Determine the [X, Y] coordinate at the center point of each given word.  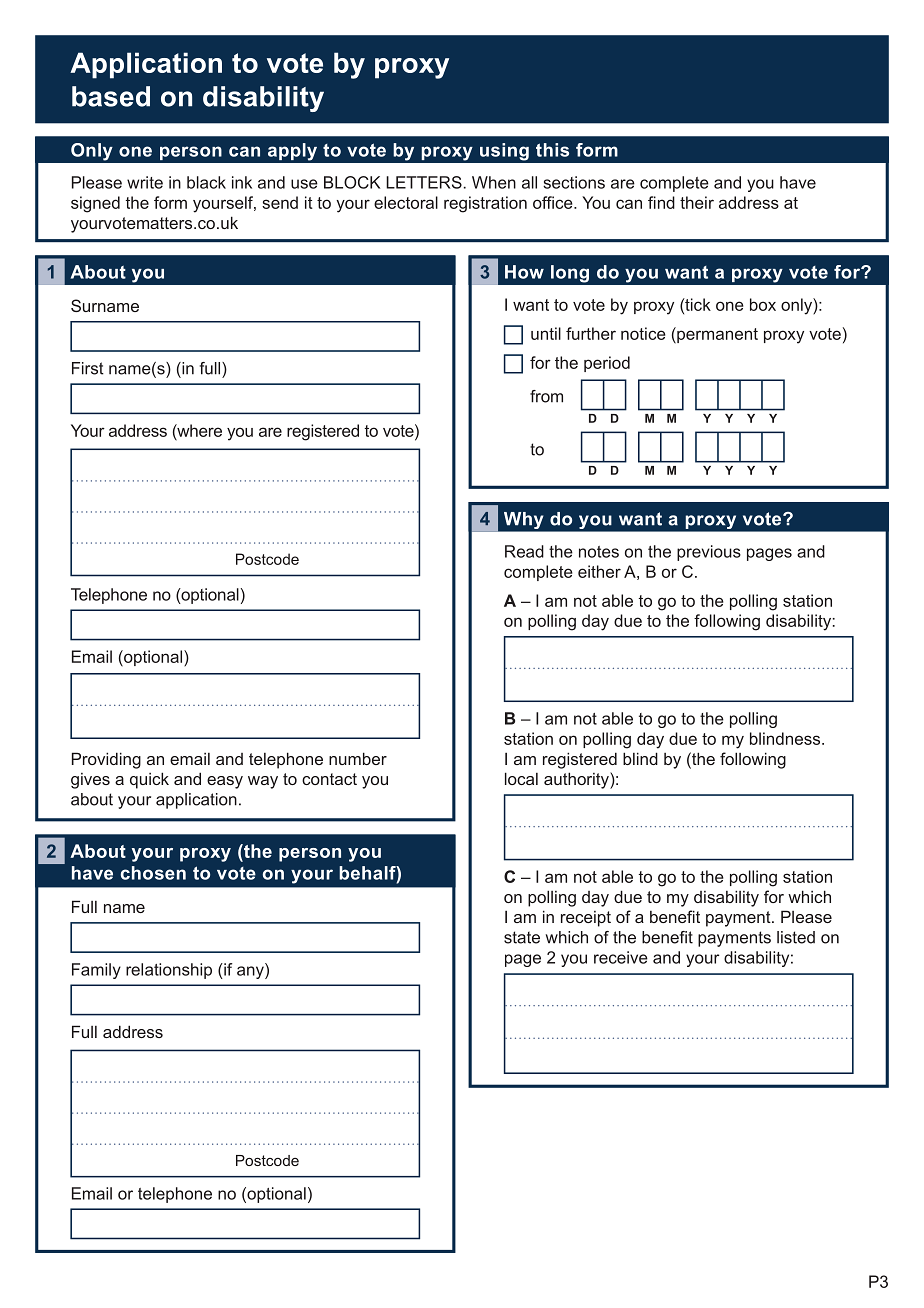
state [522, 937]
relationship [169, 971]
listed [796, 937]
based [111, 96]
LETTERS [424, 182]
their [697, 202]
